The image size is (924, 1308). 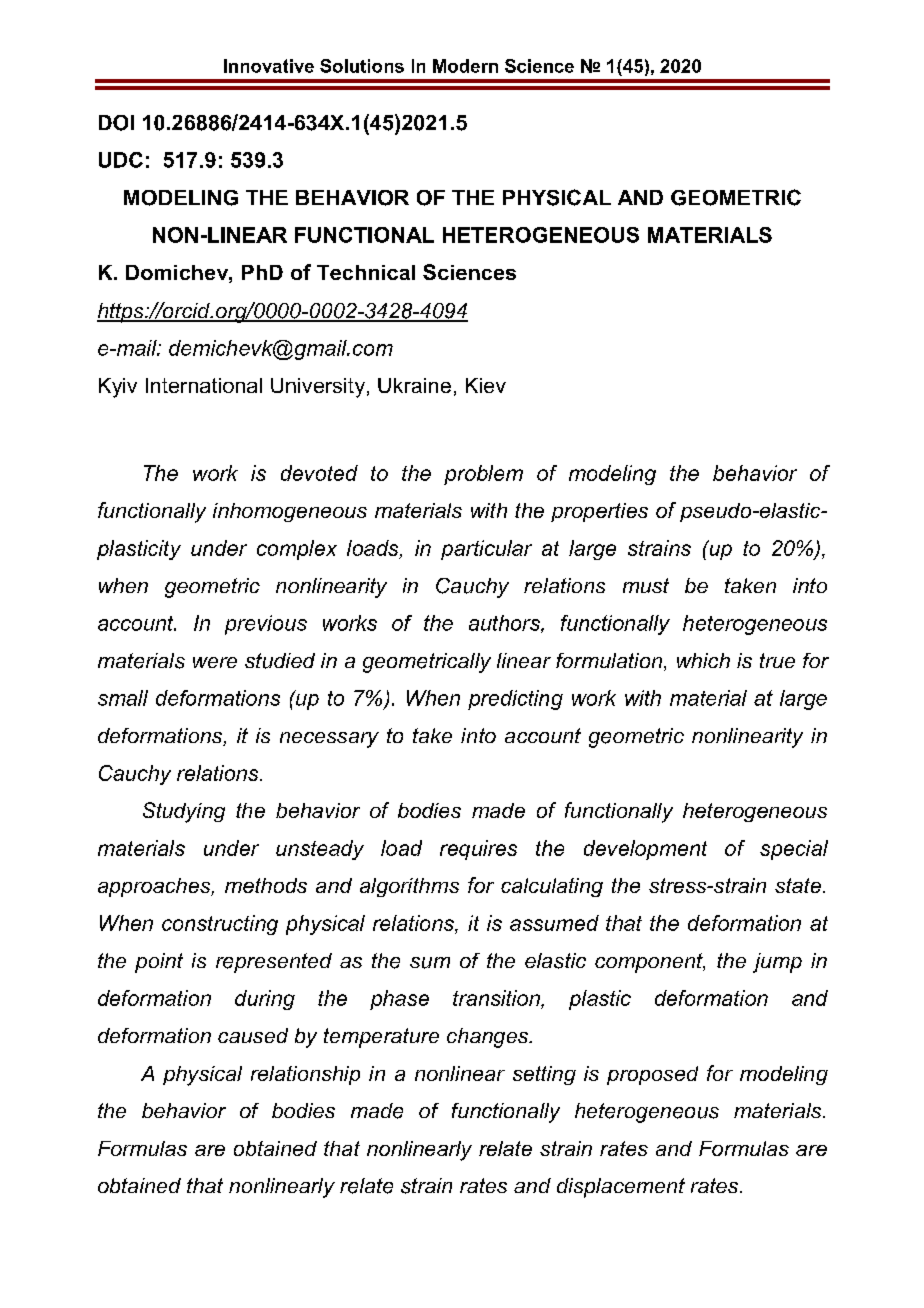 I want to click on authors, so click(x=505, y=624).
